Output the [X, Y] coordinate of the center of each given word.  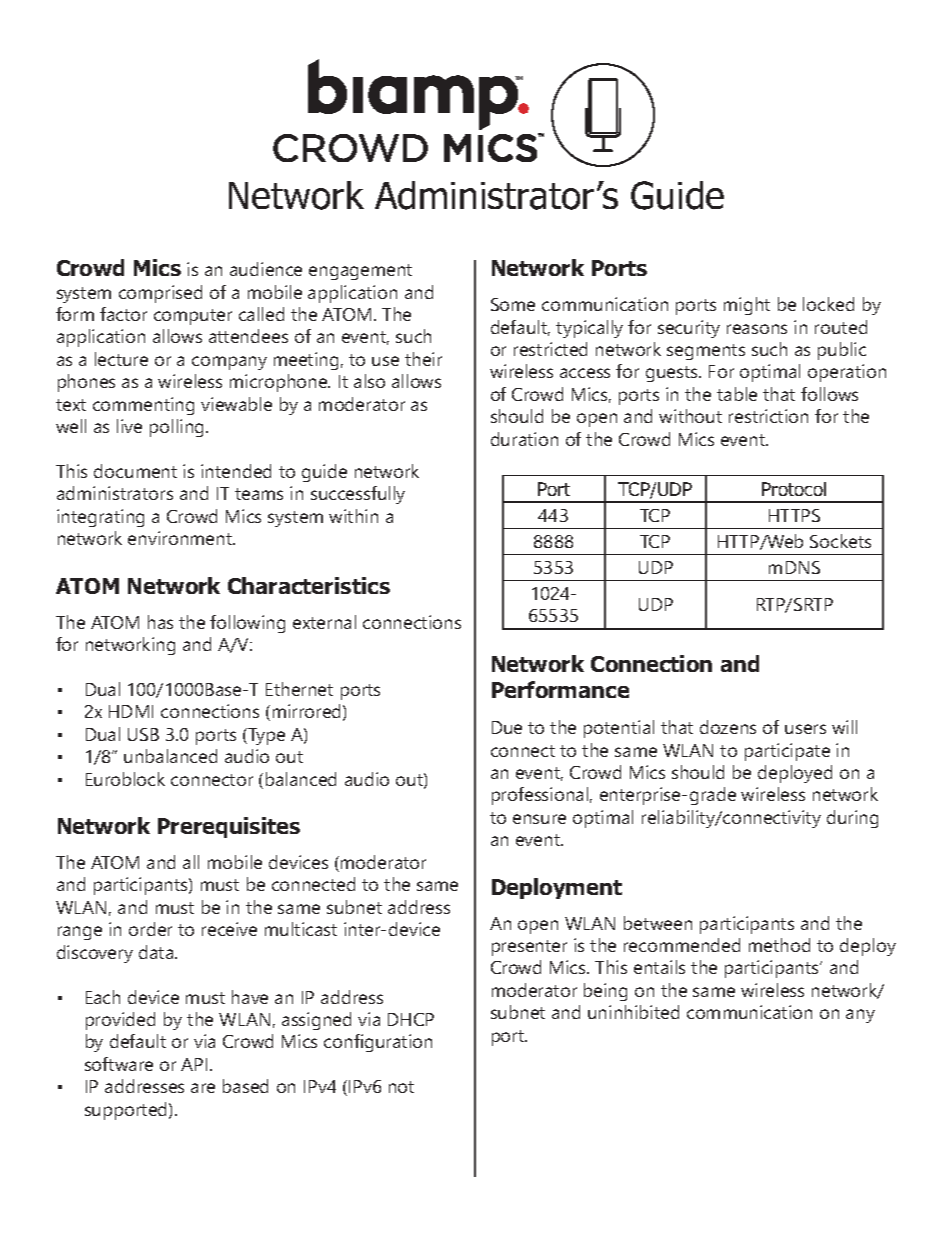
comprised [160, 294]
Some [513, 304]
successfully [358, 495]
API [194, 1064]
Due [507, 727]
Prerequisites [229, 827]
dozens [728, 727]
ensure [539, 819]
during [852, 819]
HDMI [131, 711]
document [135, 471]
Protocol [794, 489]
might [747, 306]
